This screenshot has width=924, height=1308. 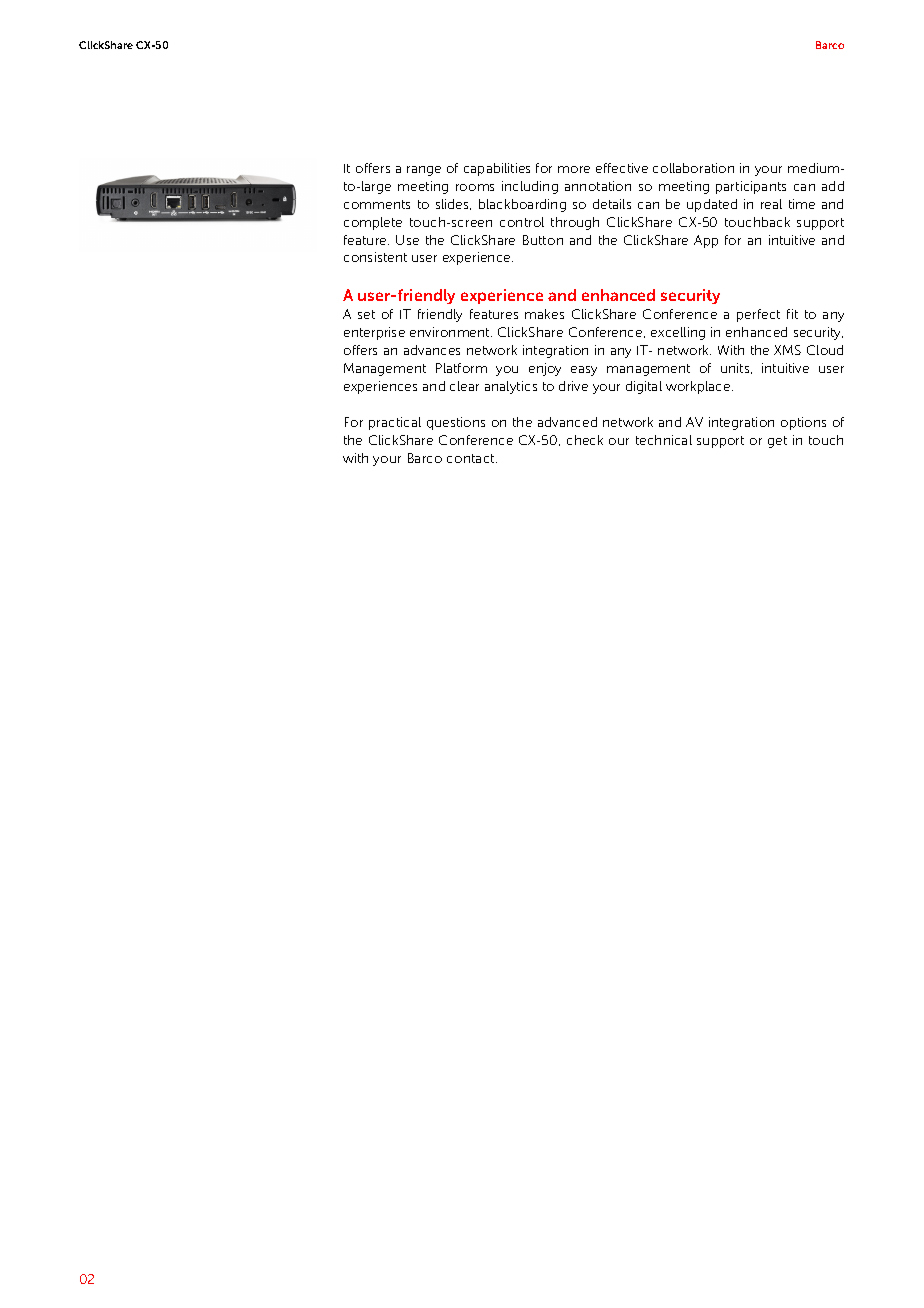 What do you see at coordinates (573, 386) in the screenshot?
I see `drive` at bounding box center [573, 386].
